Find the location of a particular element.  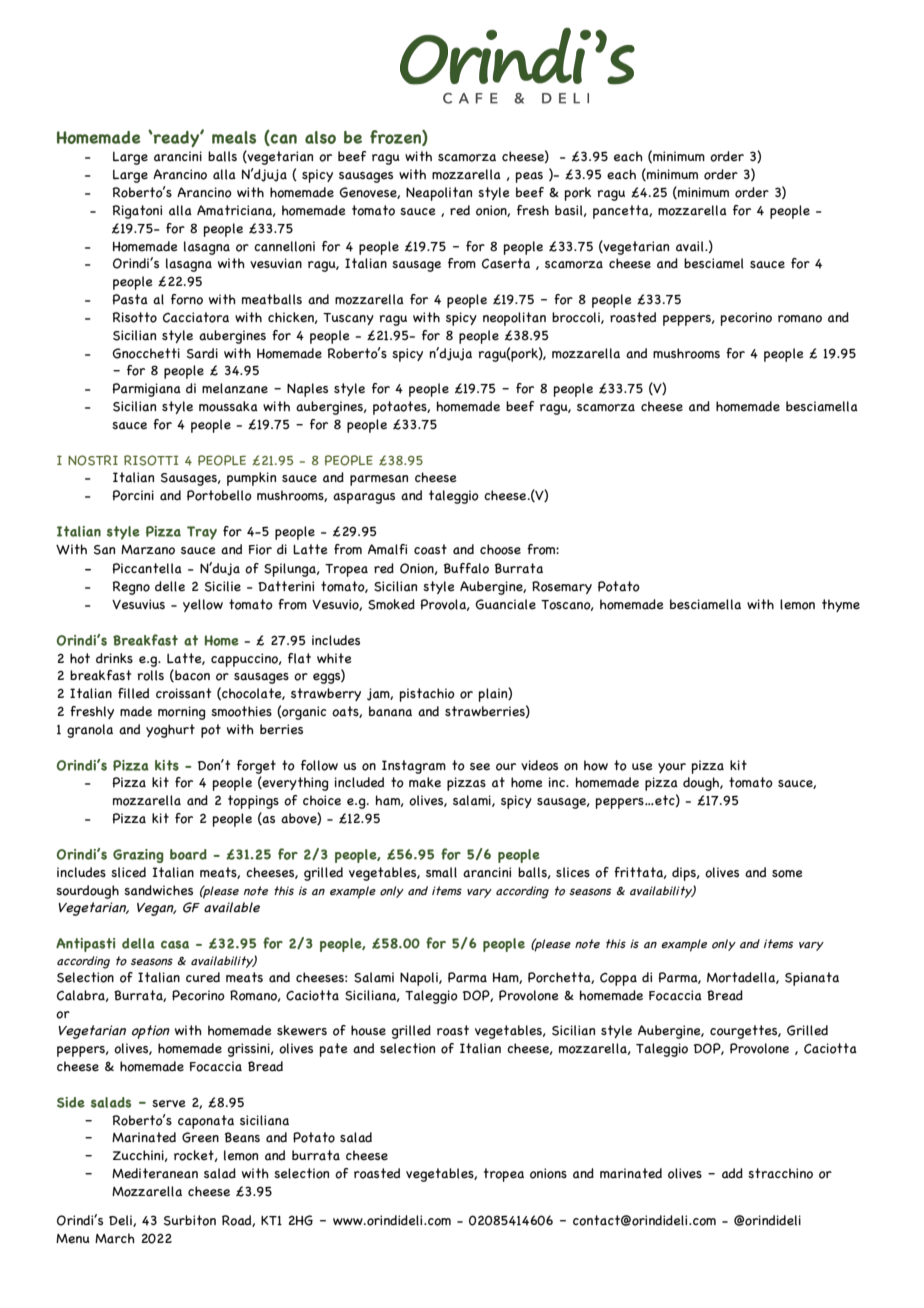

coast is located at coordinates (430, 549).
